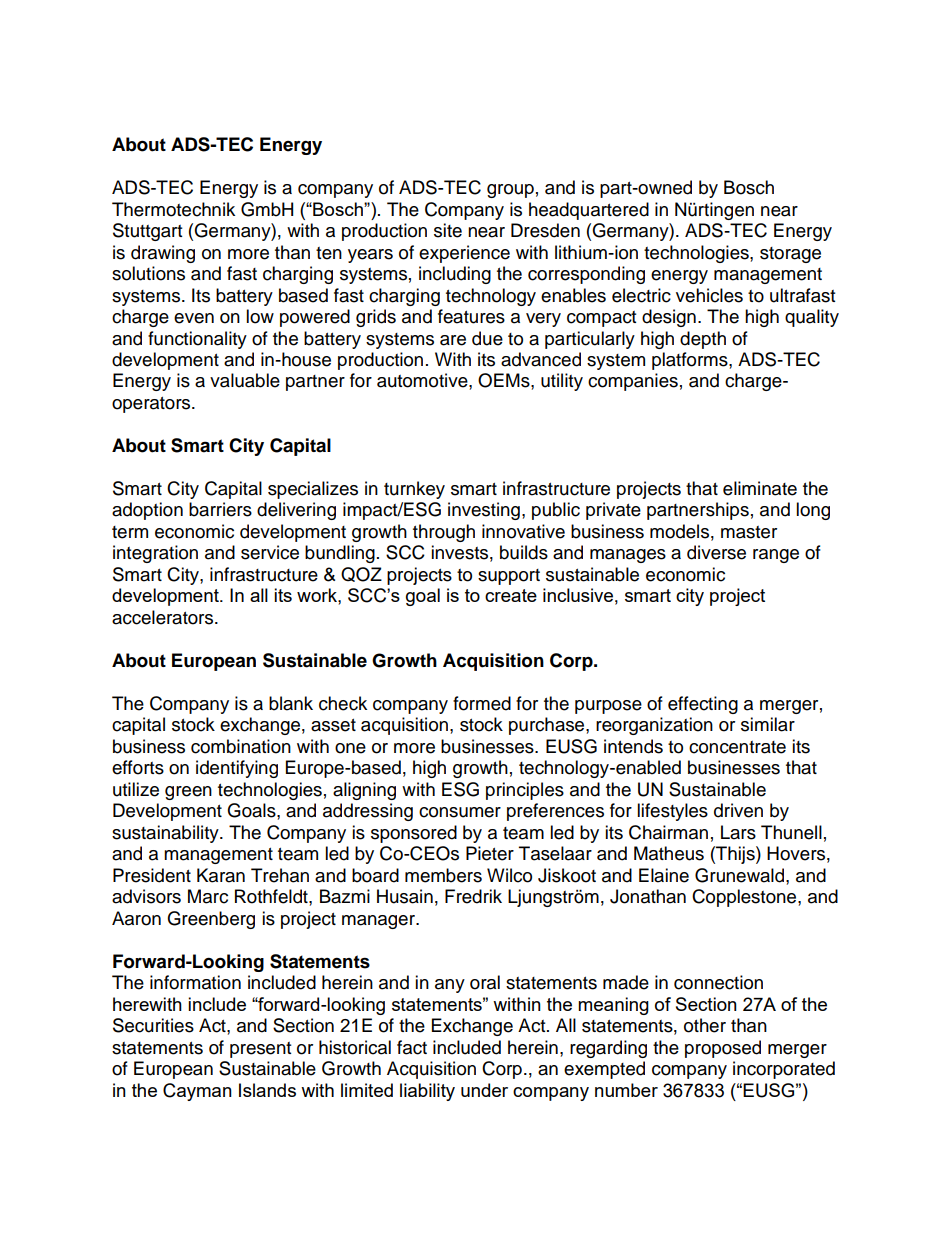 This page has height=1233, width=952. I want to click on create, so click(511, 595).
